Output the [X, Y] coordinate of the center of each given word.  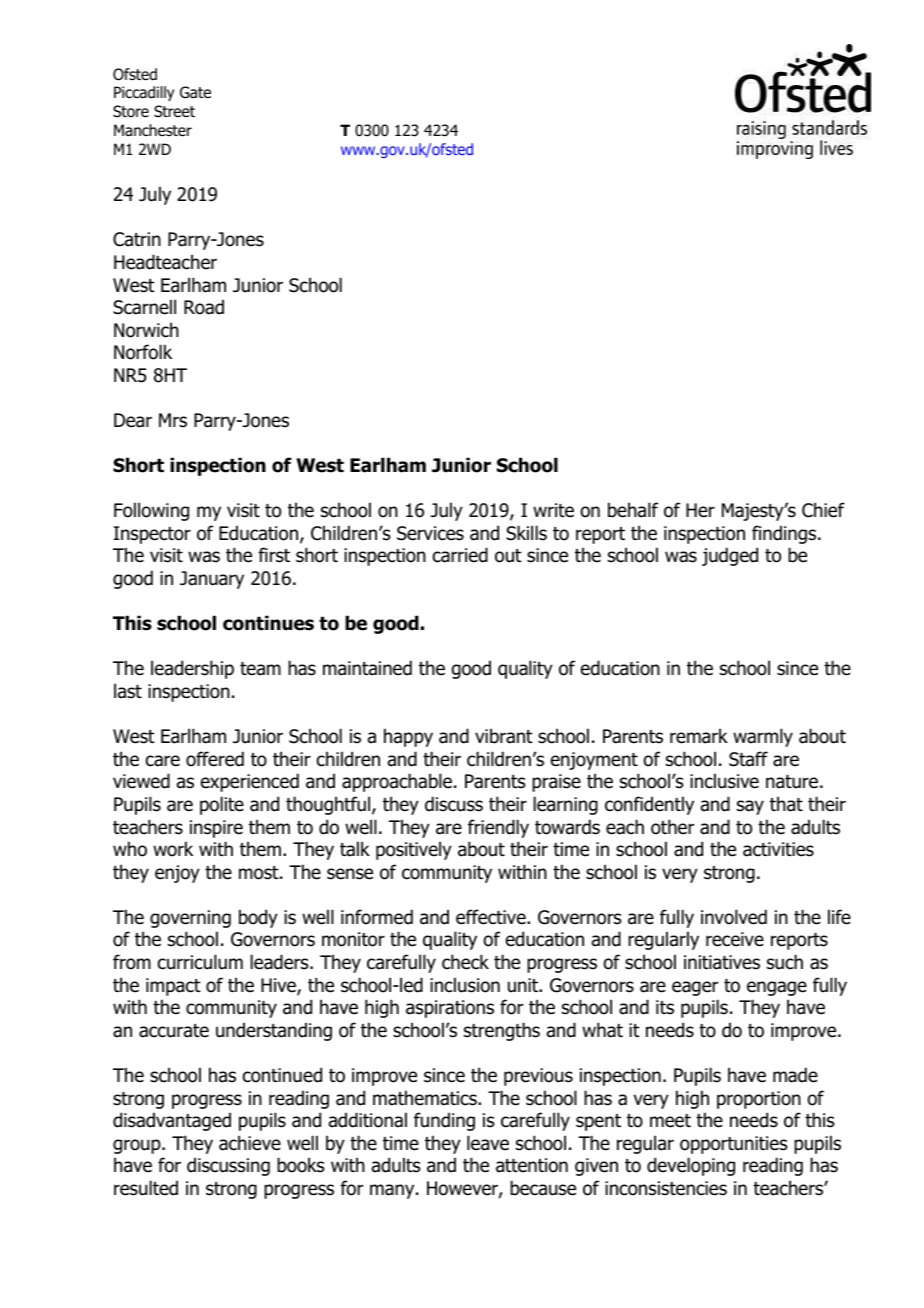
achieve [250, 1143]
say [750, 807]
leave [488, 1143]
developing [691, 1166]
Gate [195, 92]
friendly [498, 828]
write [553, 510]
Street [174, 111]
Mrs [173, 420]
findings [785, 534]
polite [222, 805]
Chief [823, 510]
